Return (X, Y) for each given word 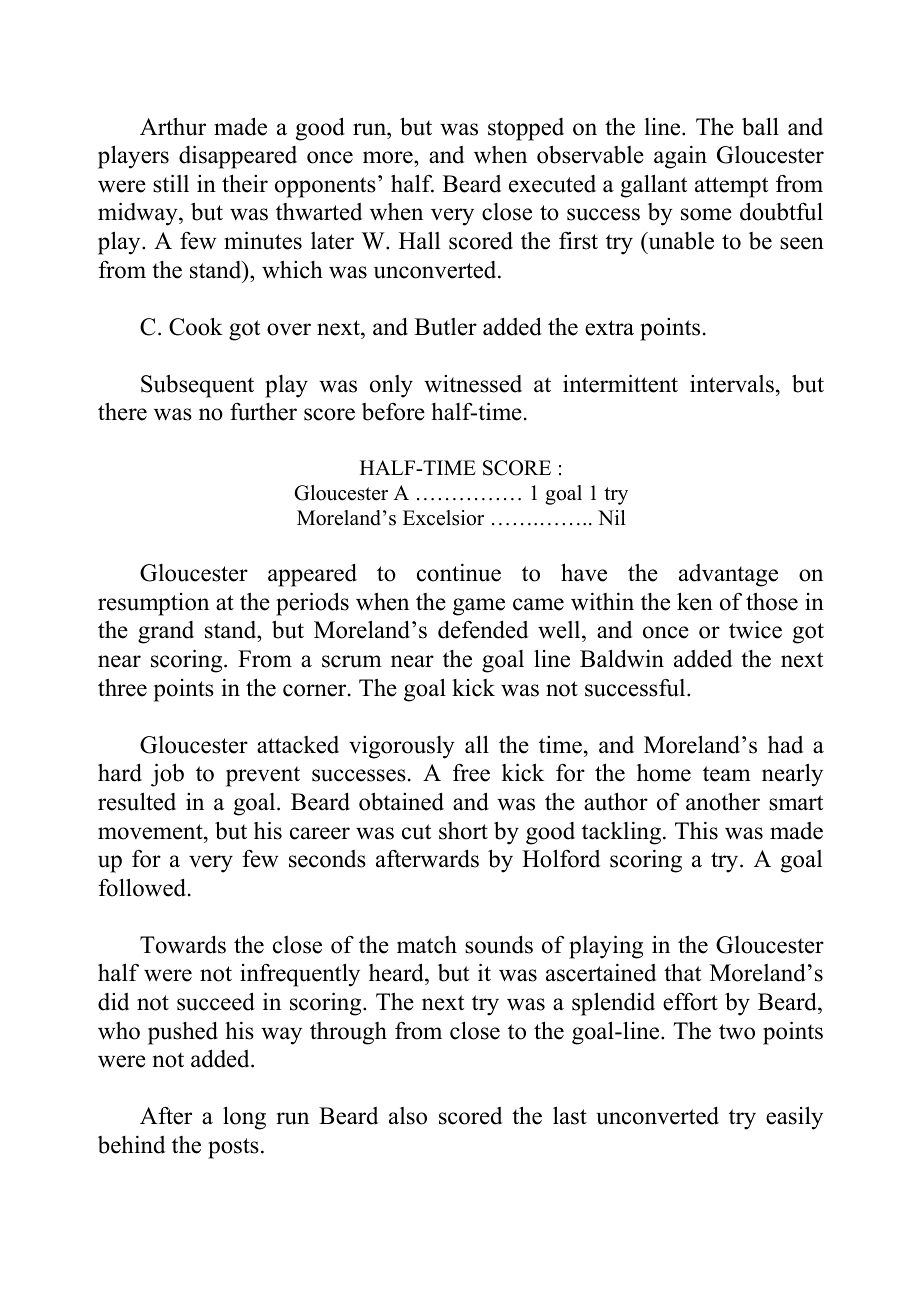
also (408, 1116)
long (244, 1118)
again (680, 157)
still (171, 183)
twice (755, 629)
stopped (526, 129)
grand (166, 632)
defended (483, 629)
